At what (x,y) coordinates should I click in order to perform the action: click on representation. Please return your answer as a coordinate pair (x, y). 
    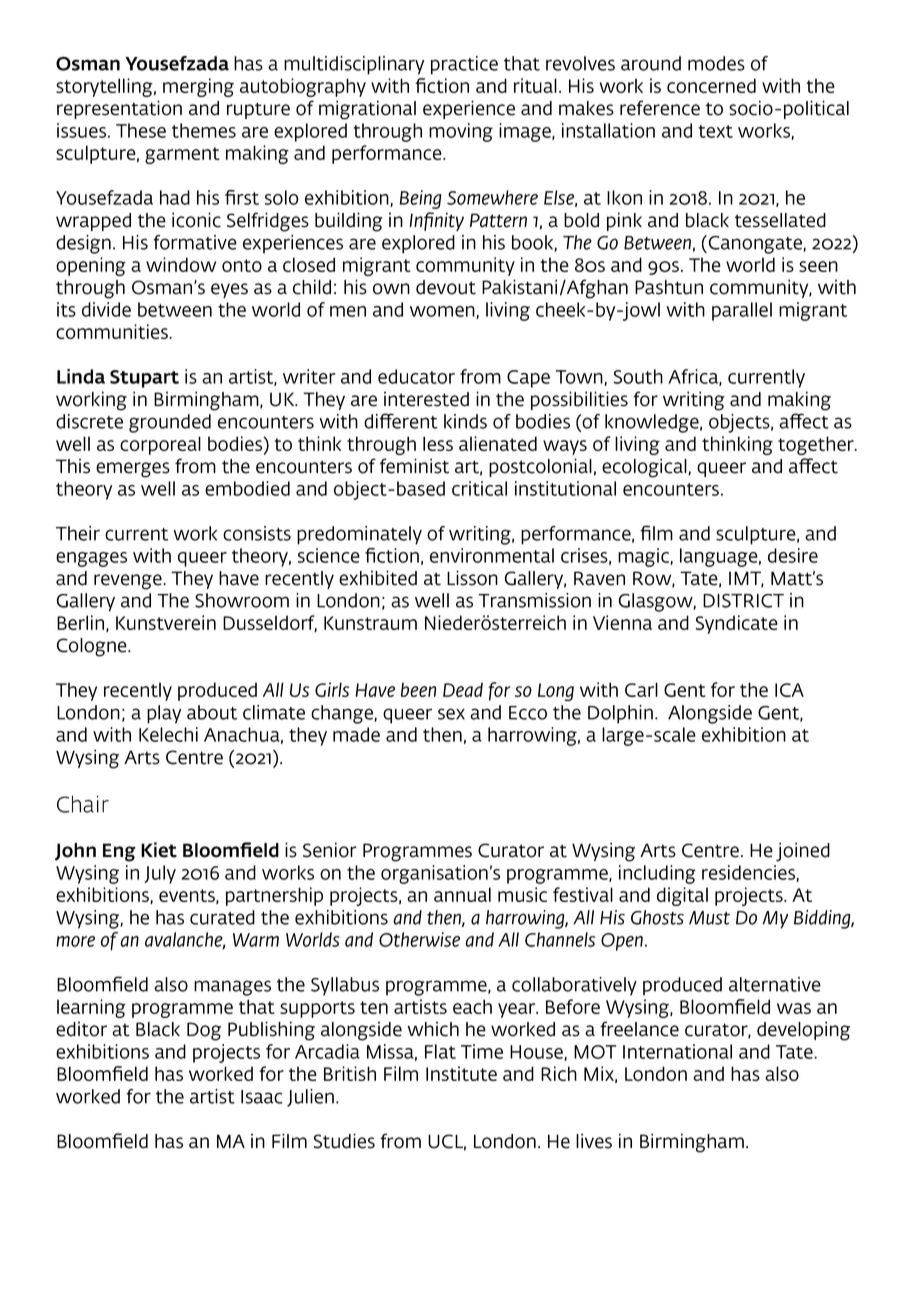
    Looking at the image, I should click on (119, 109).
